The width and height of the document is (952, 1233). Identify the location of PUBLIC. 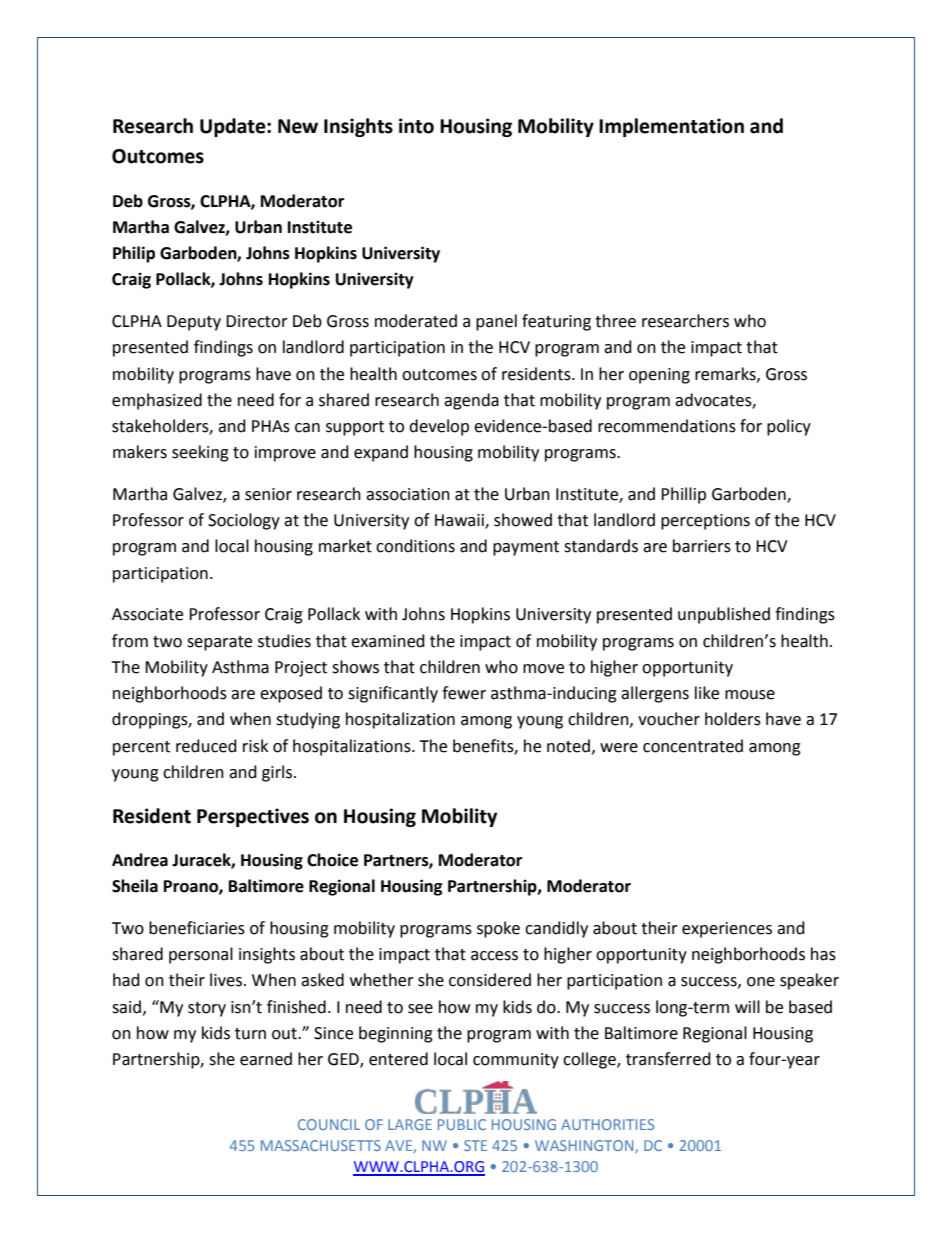
(462, 1124).
